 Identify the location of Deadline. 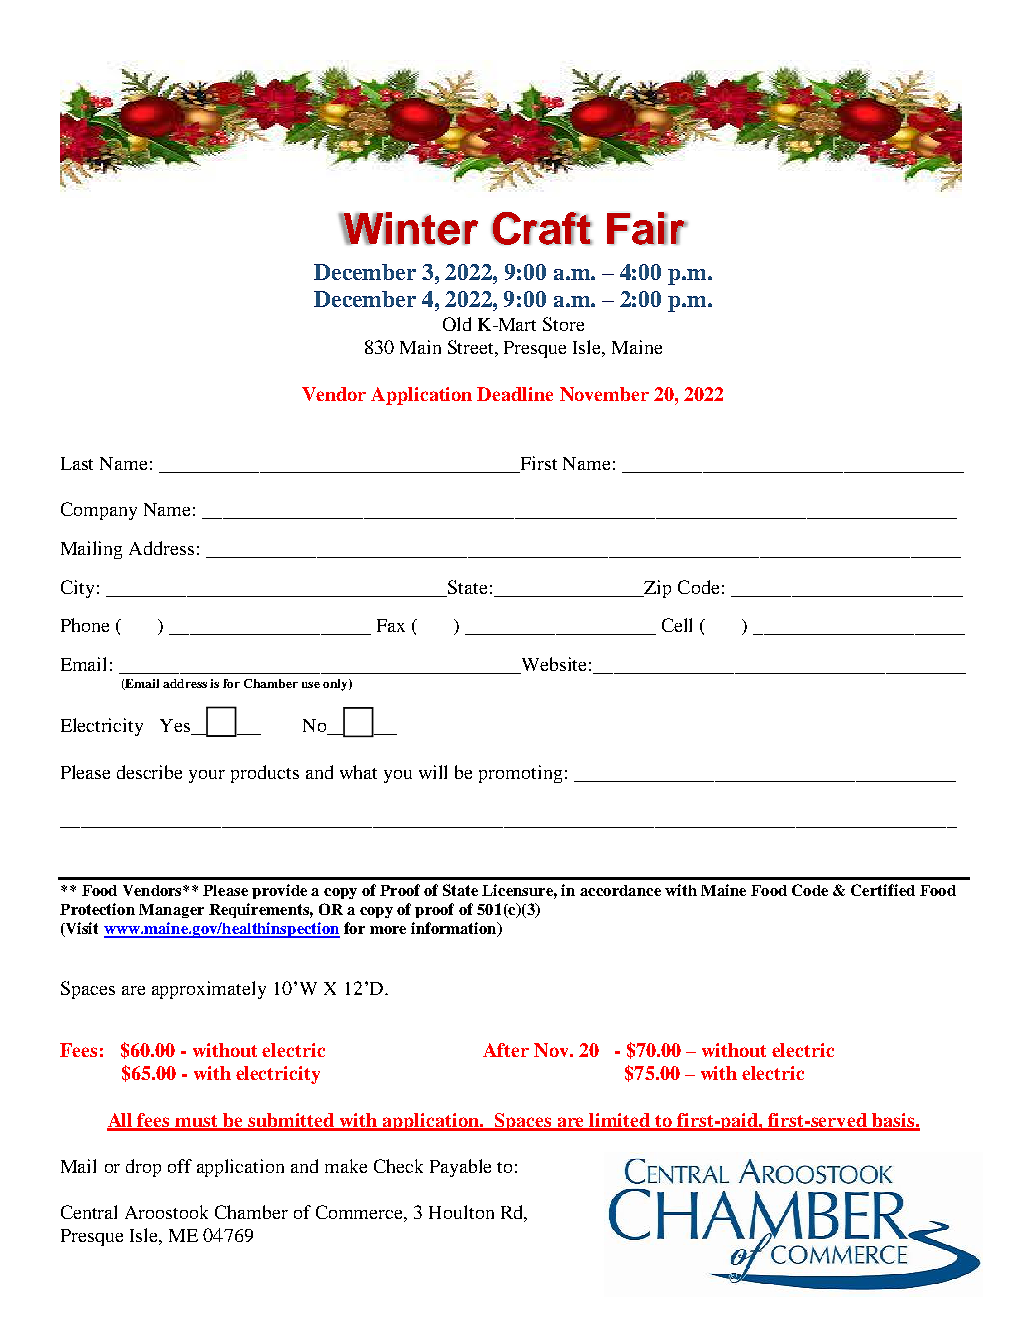
(515, 394).
